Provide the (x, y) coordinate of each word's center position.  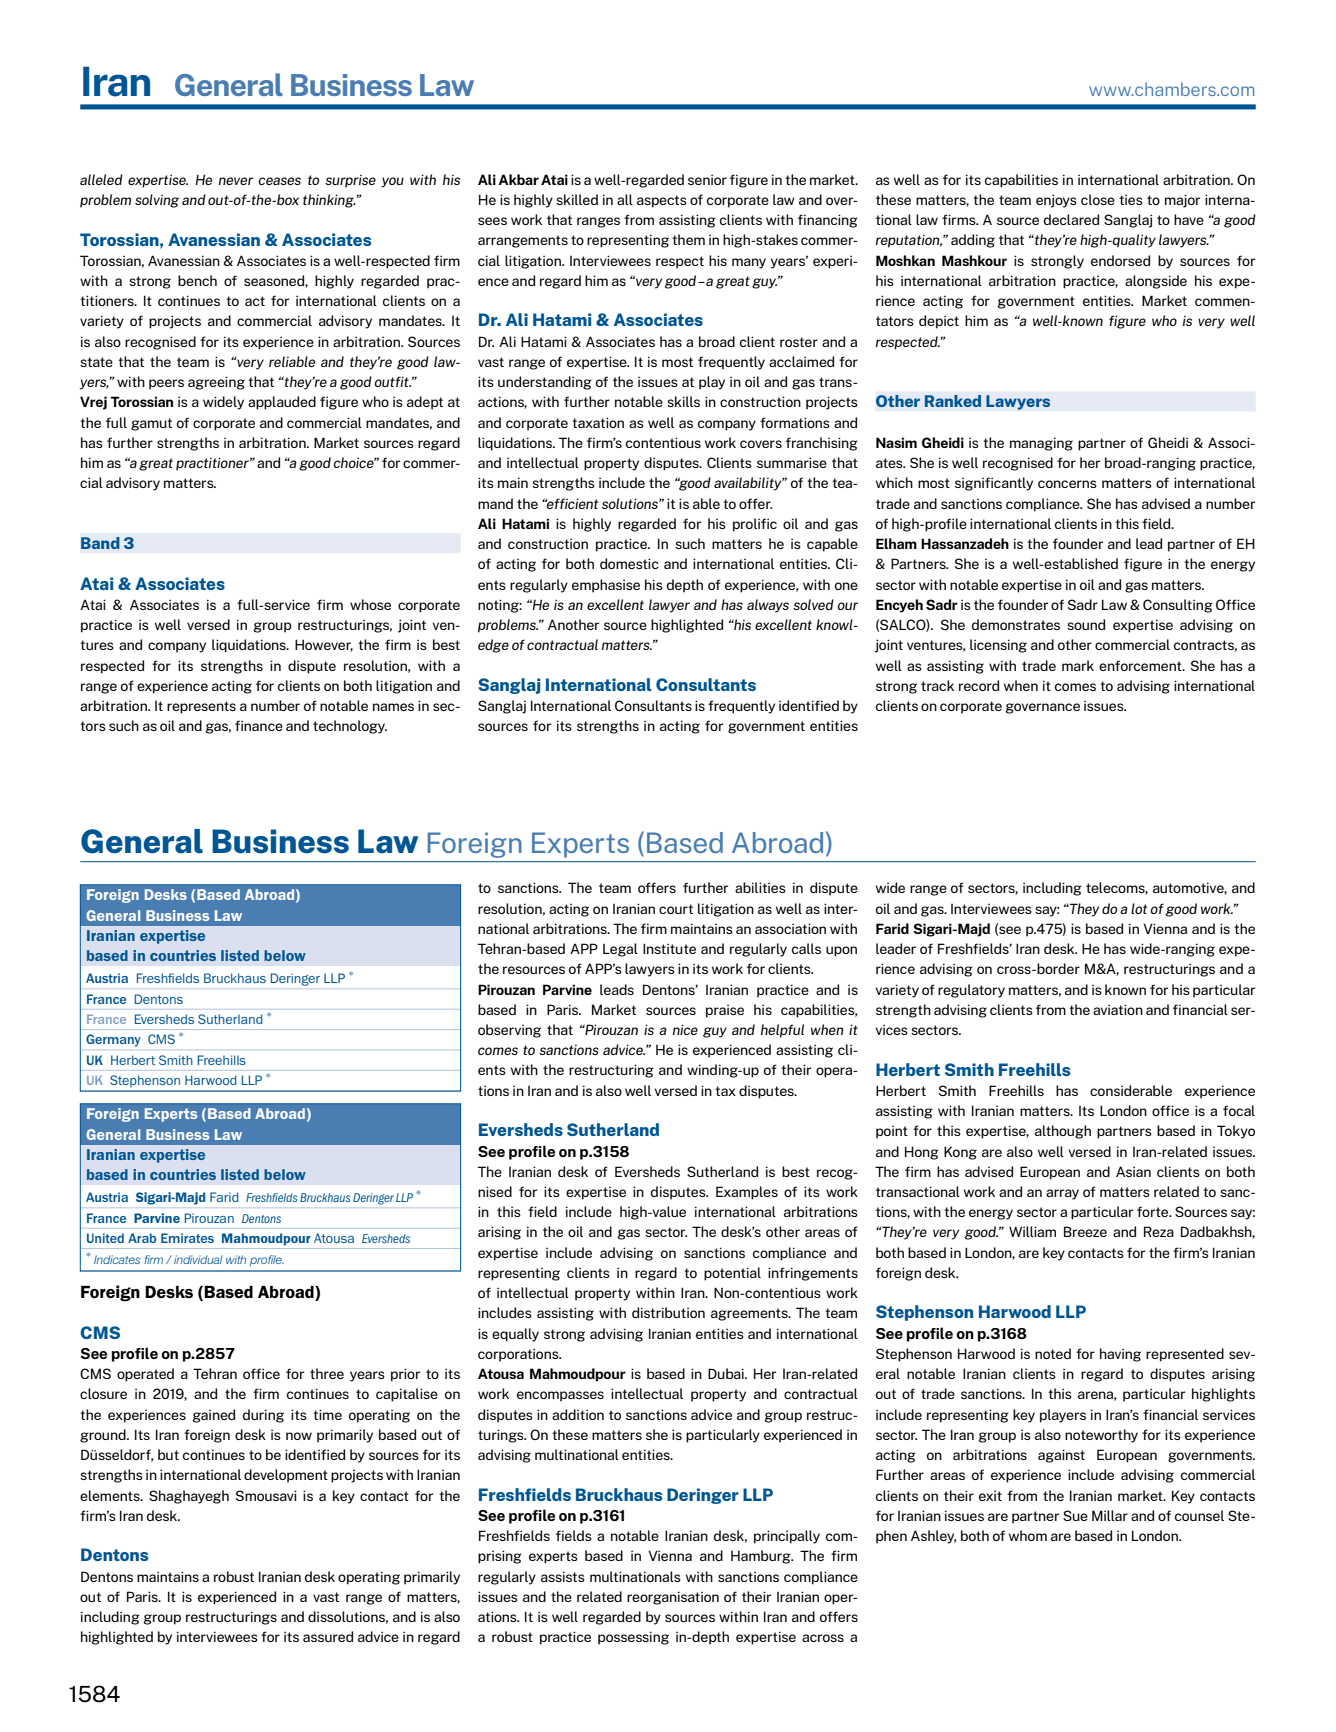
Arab (142, 1238)
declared (1071, 219)
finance (259, 725)
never (236, 181)
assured (328, 1636)
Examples (747, 1193)
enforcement (1141, 665)
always (768, 606)
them (688, 239)
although (1063, 1132)
